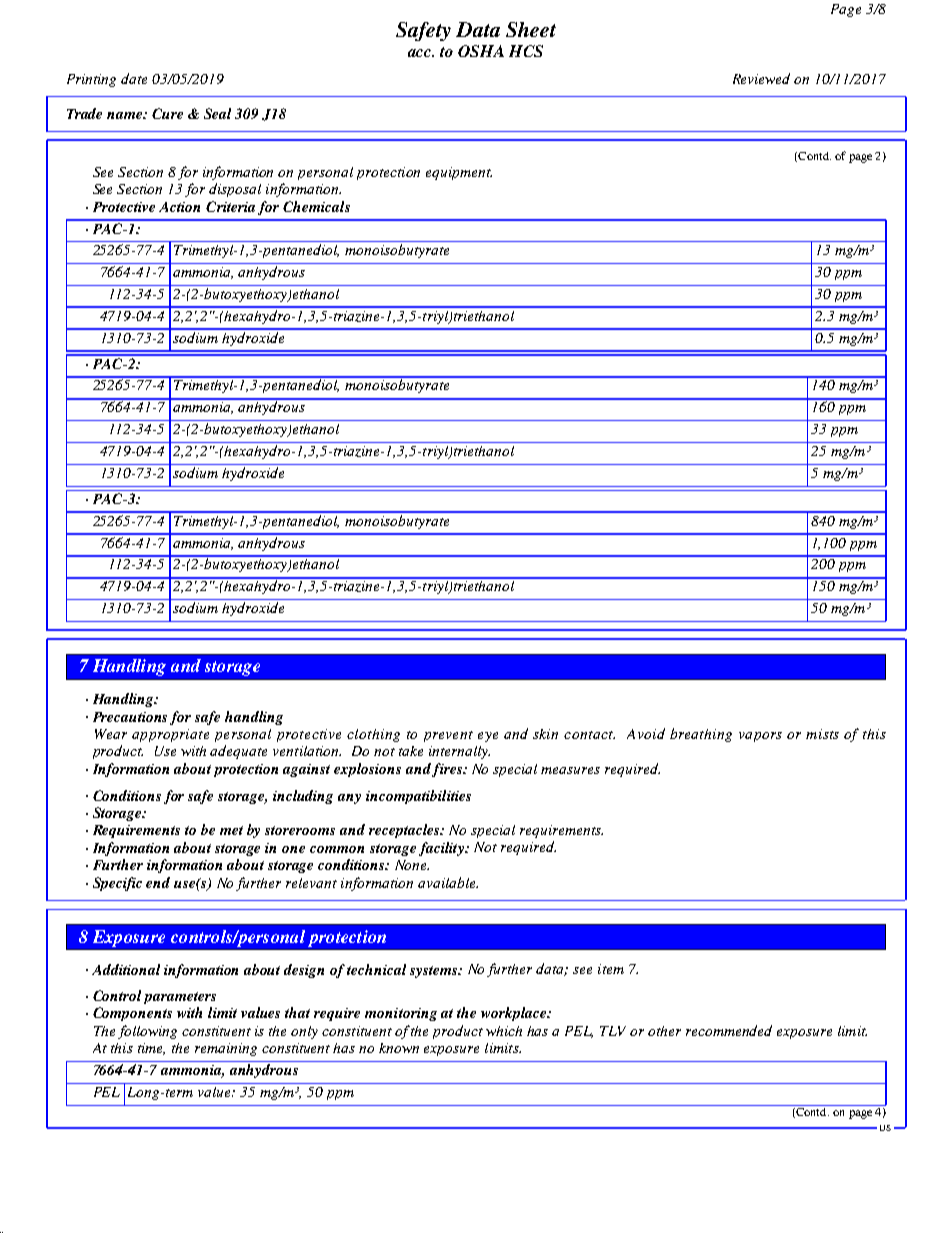  What do you see at coordinates (170, 735) in the screenshot?
I see `appropriate` at bounding box center [170, 735].
